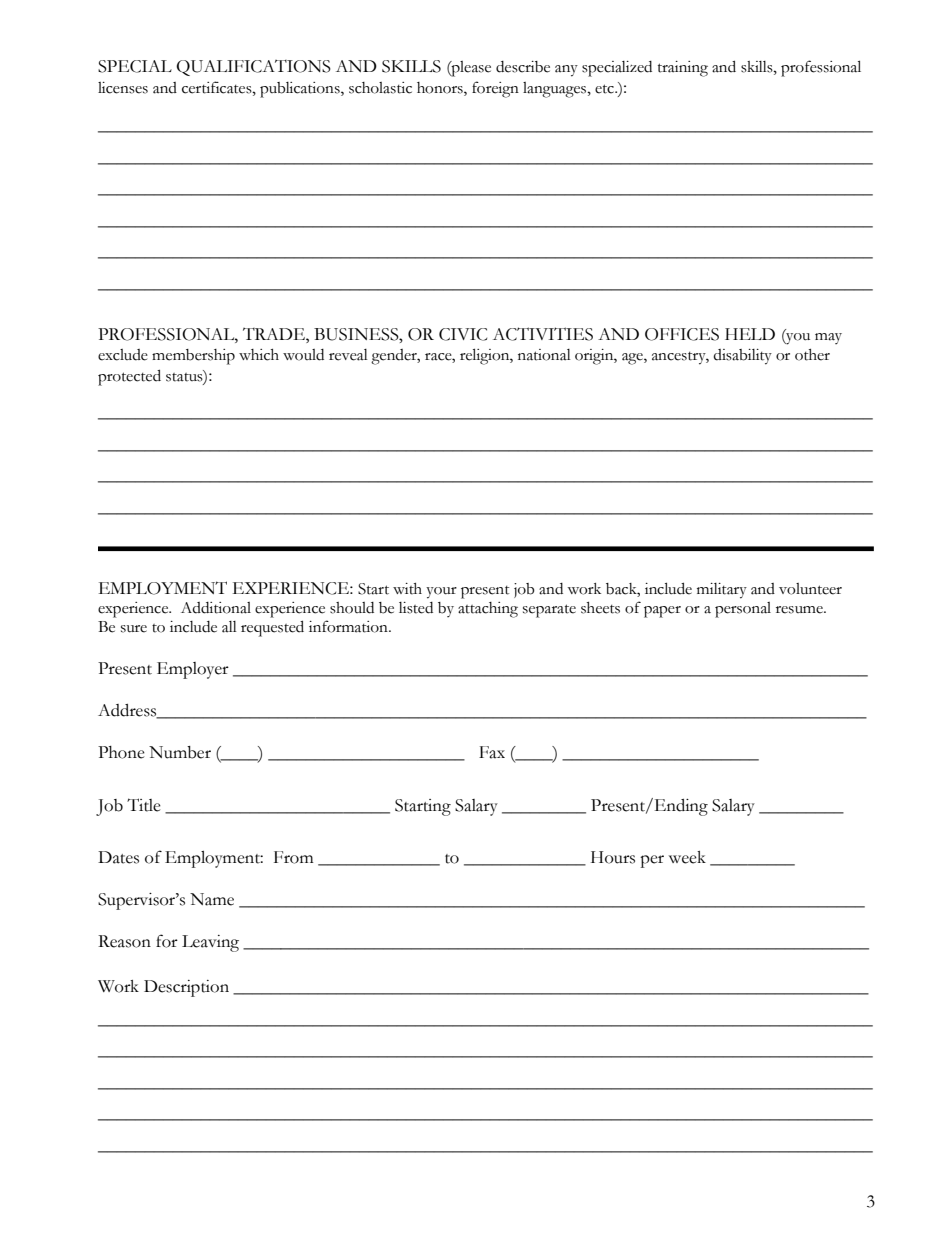 This page has height=1233, width=952. Describe the element at coordinates (210, 943) in the page. I see `Leaving` at that location.
